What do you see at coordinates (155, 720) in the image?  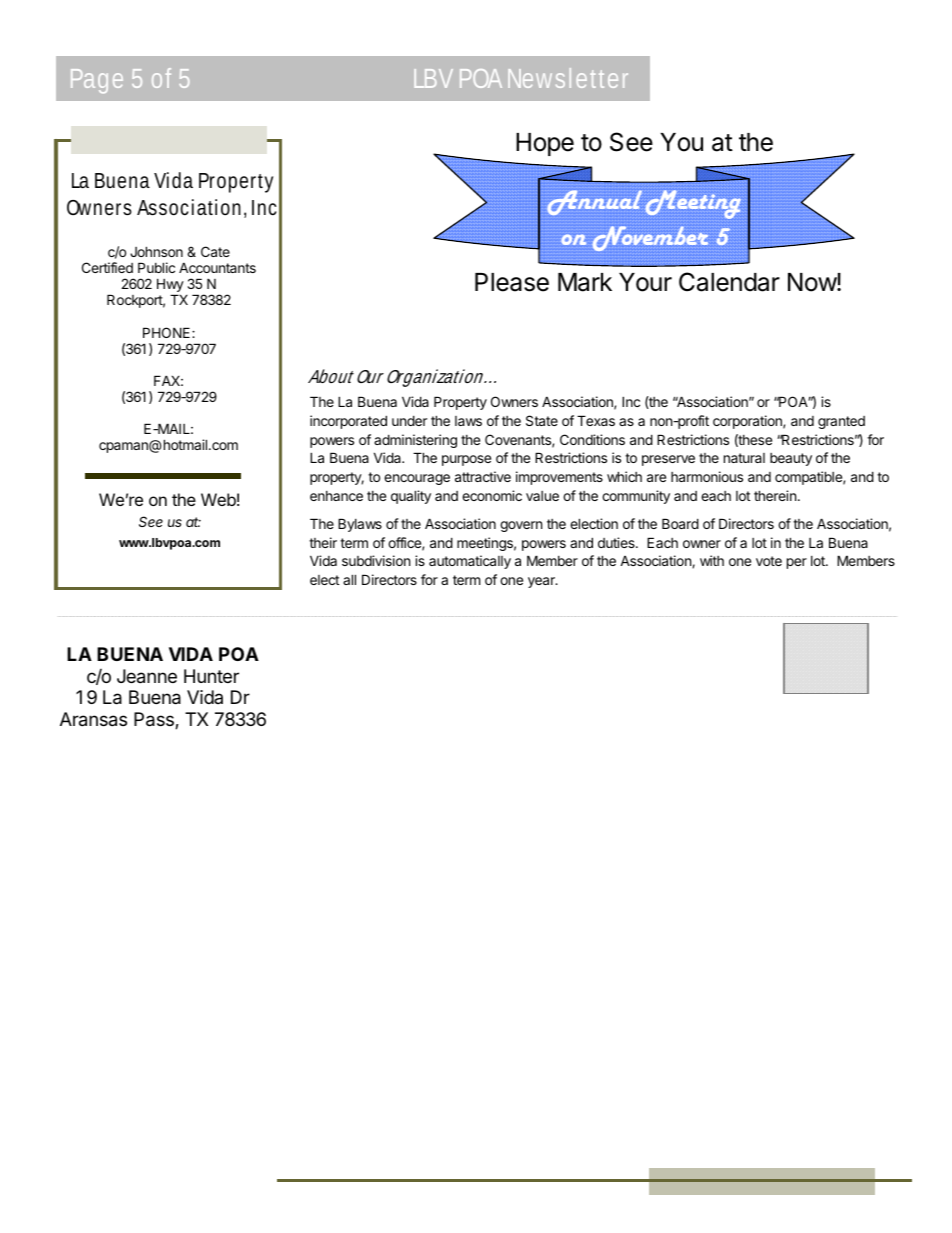 I see `Pass` at bounding box center [155, 720].
